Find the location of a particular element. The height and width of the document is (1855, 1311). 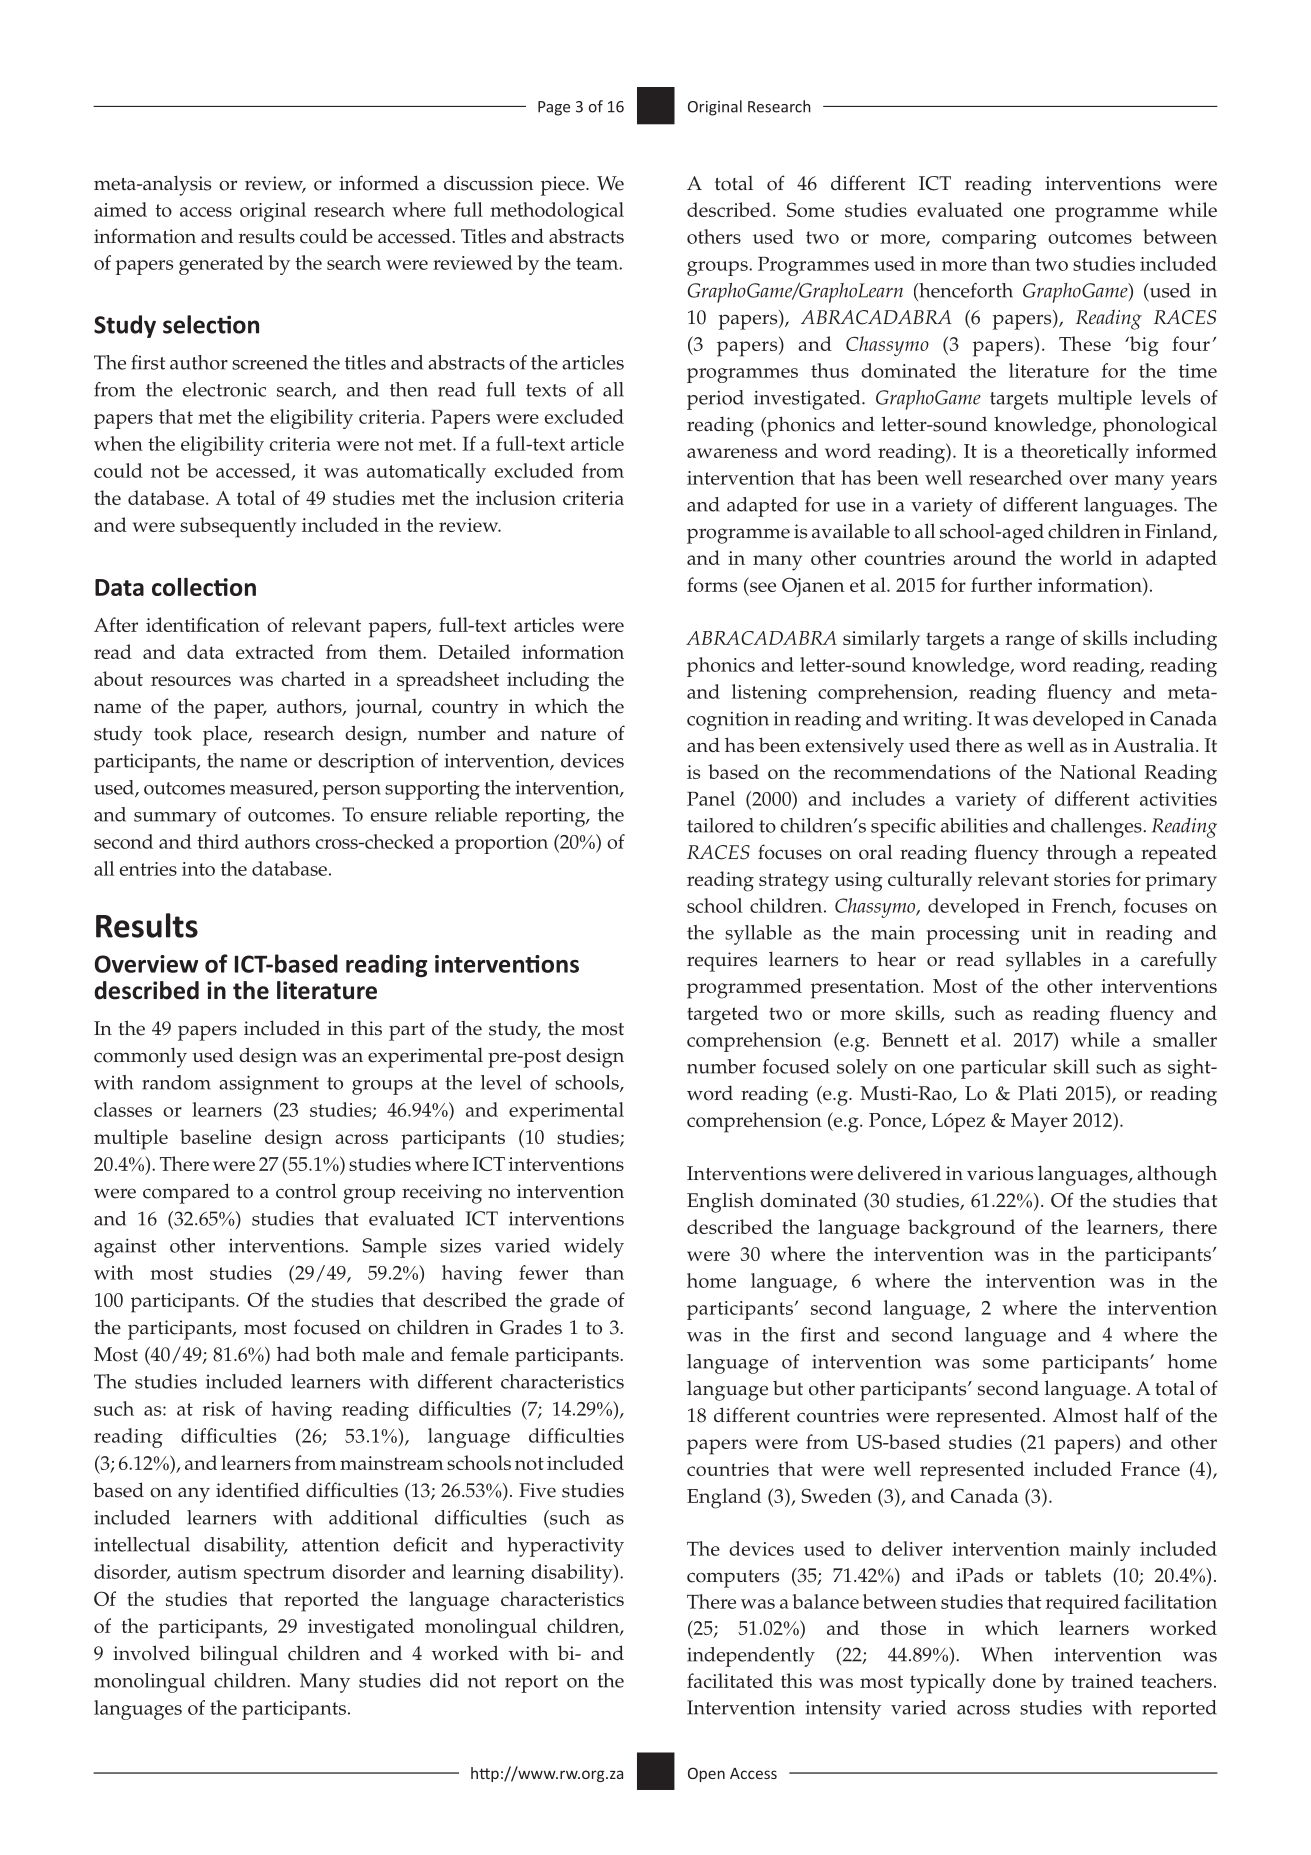

bilingual is located at coordinates (239, 1655).
